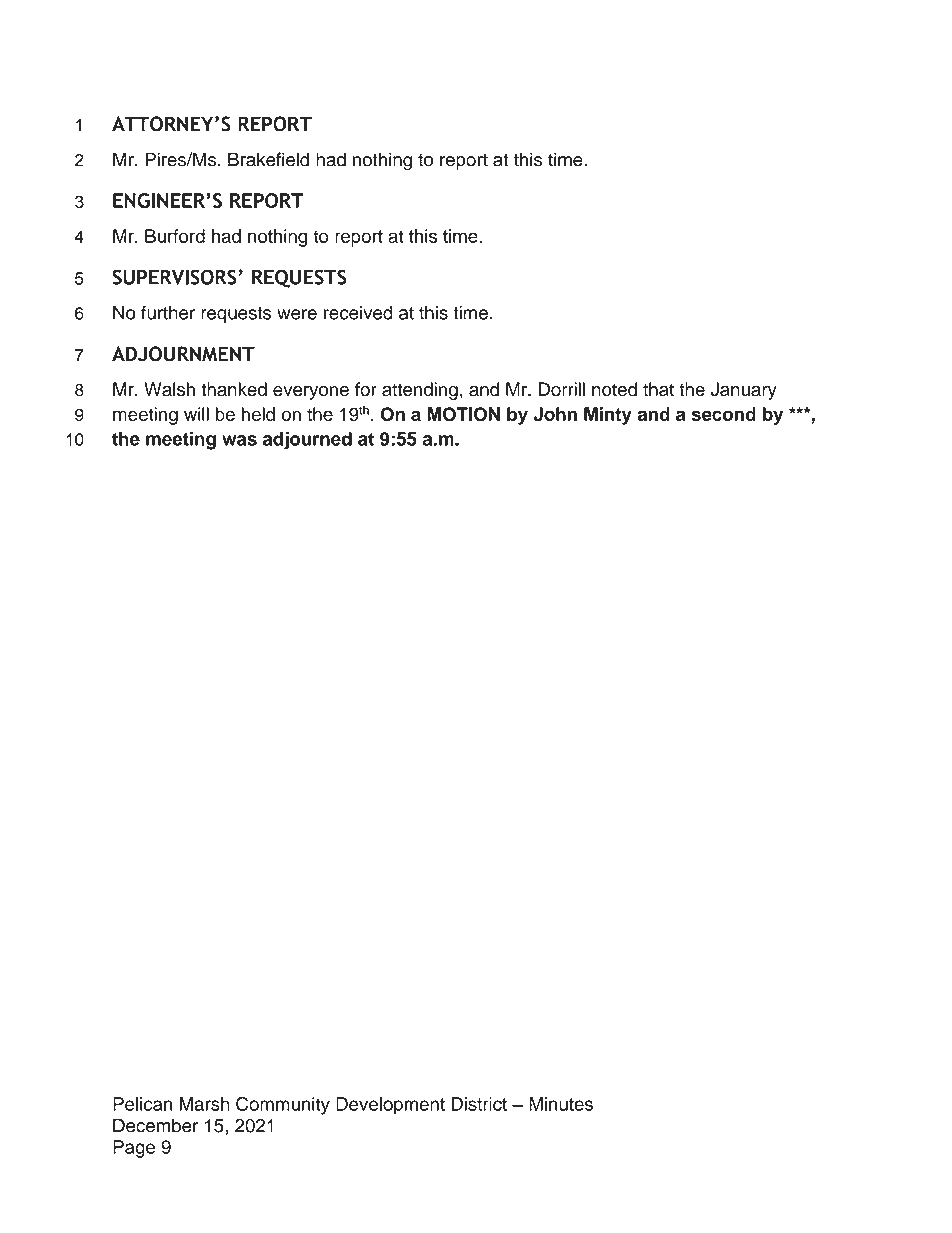  Describe the element at coordinates (205, 1104) in the image. I see `Marsh` at that location.
